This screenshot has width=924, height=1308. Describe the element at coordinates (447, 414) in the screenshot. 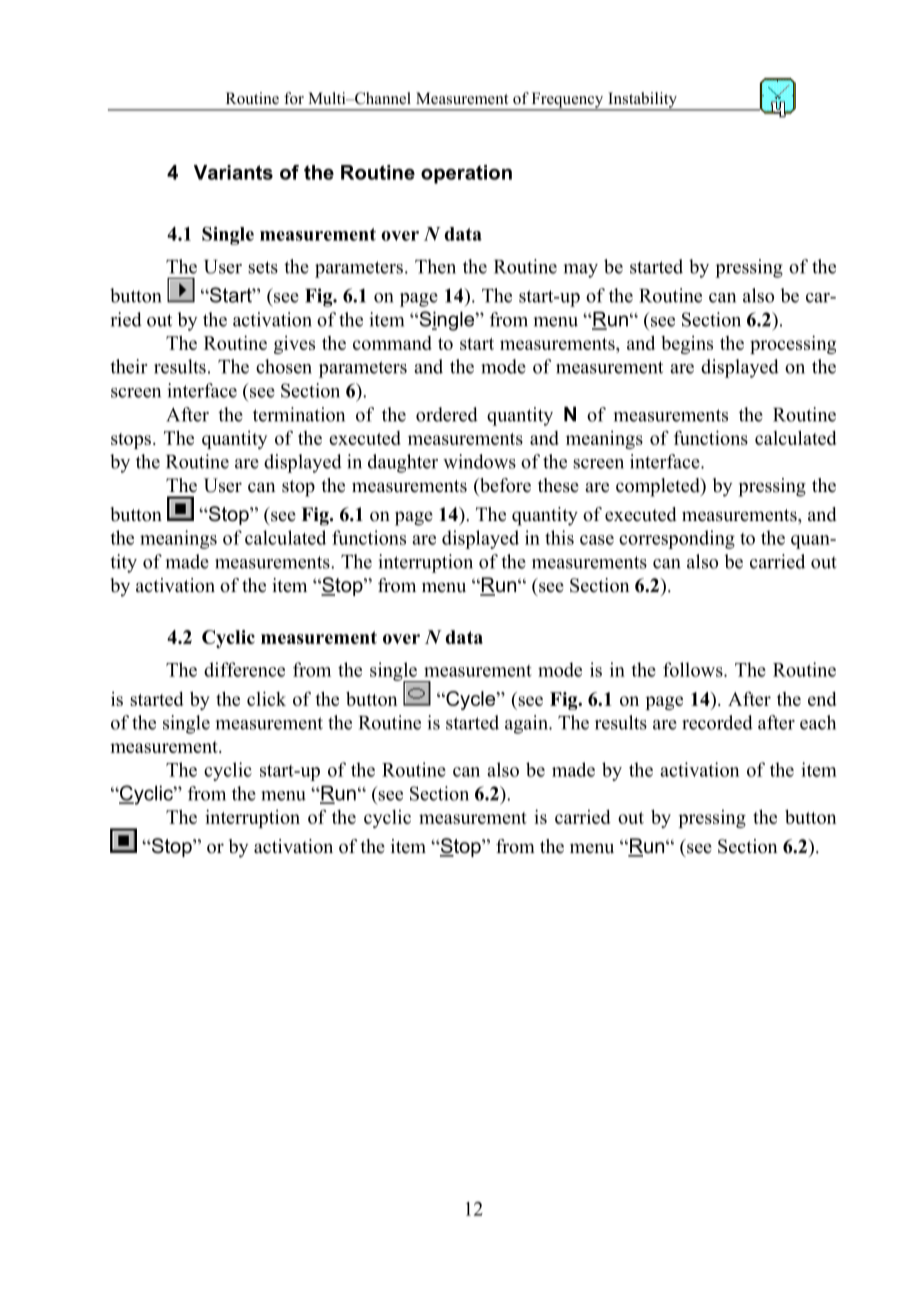

I see `ordered` at that location.
